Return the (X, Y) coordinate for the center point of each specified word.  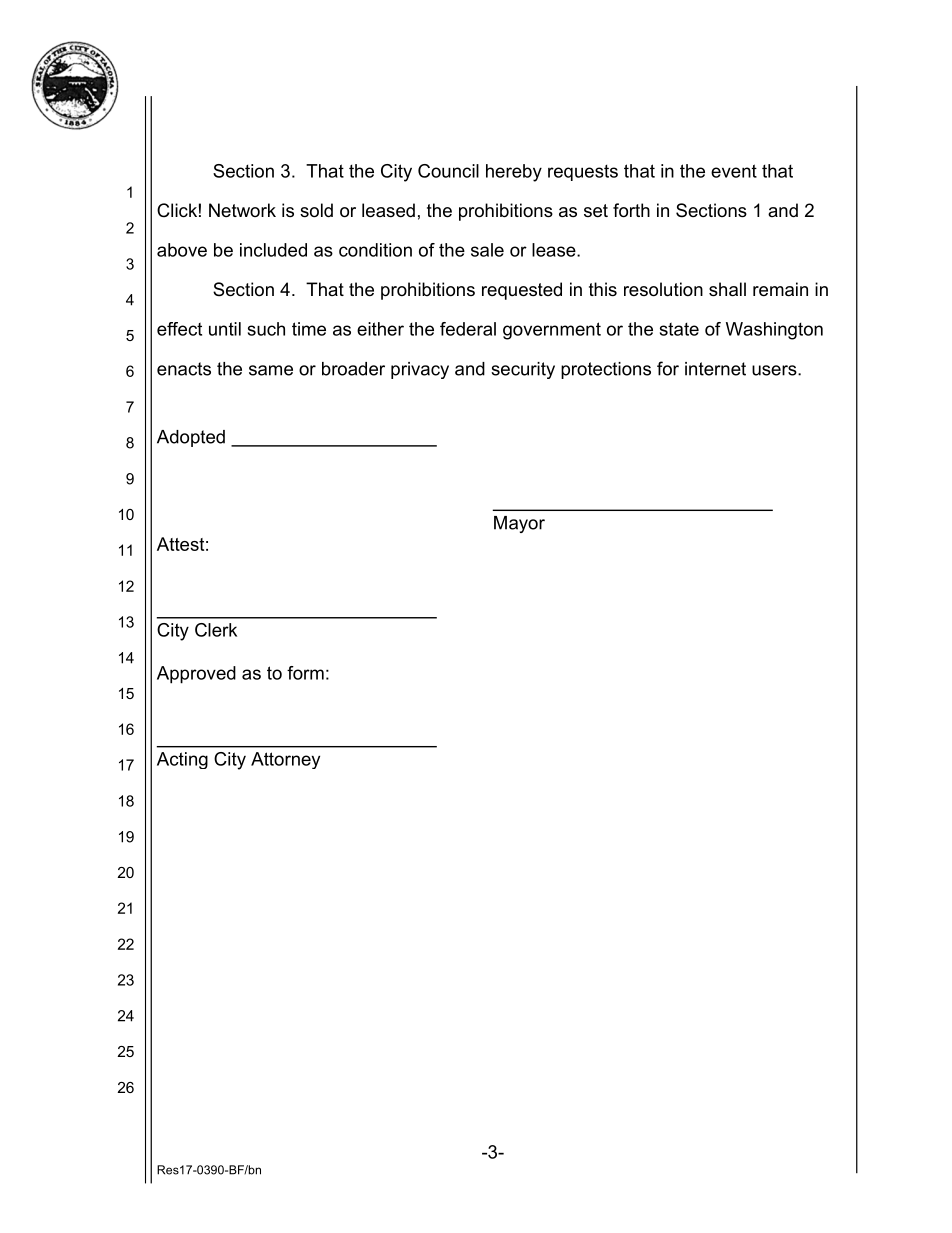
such (266, 329)
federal (468, 329)
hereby (514, 173)
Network (242, 210)
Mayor (519, 524)
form (305, 673)
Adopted (191, 438)
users (775, 370)
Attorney (285, 760)
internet (715, 369)
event (734, 171)
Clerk (216, 630)
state (679, 329)
